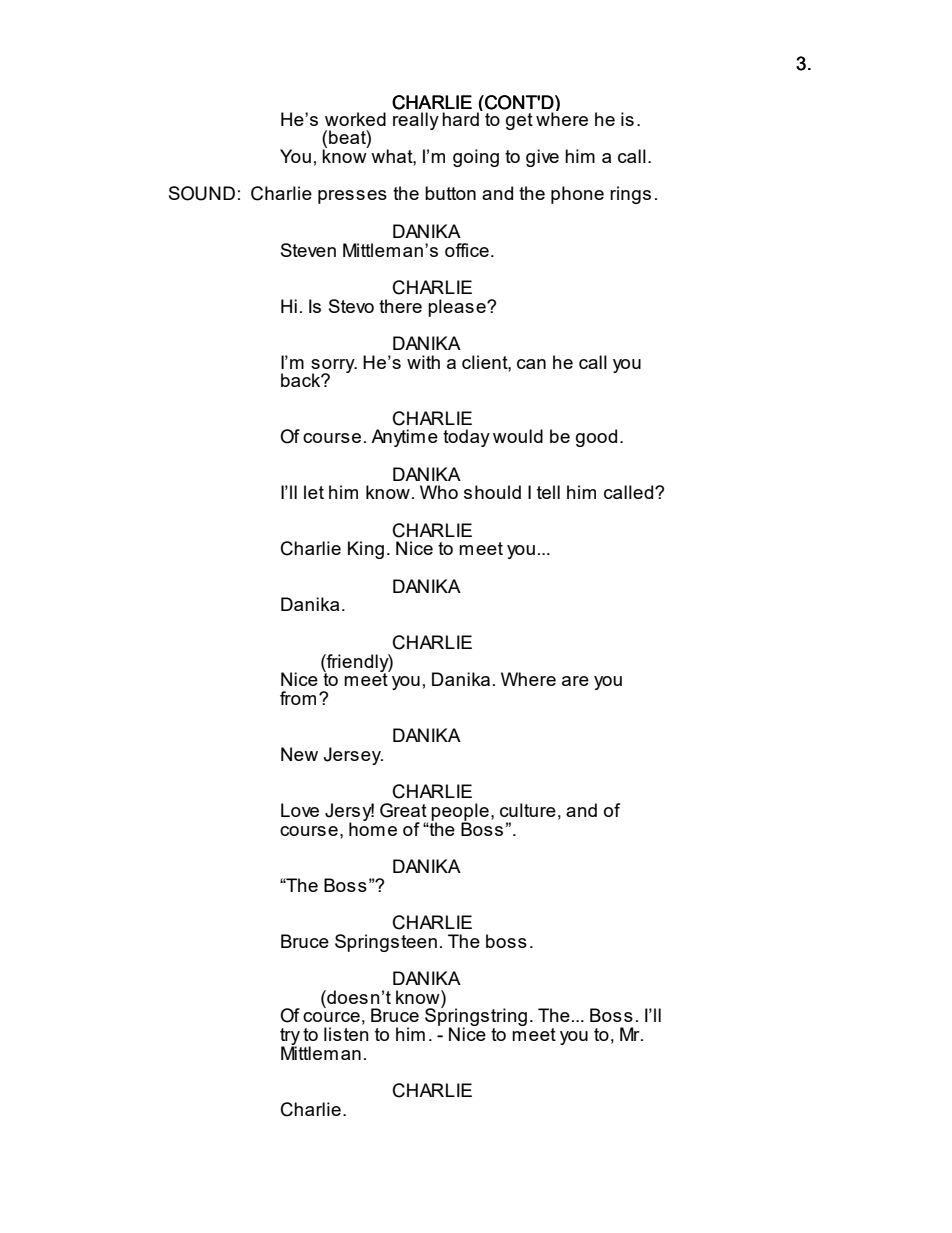 Image resolution: width=952 pixels, height=1233 pixels. I want to click on let, so click(314, 492).
